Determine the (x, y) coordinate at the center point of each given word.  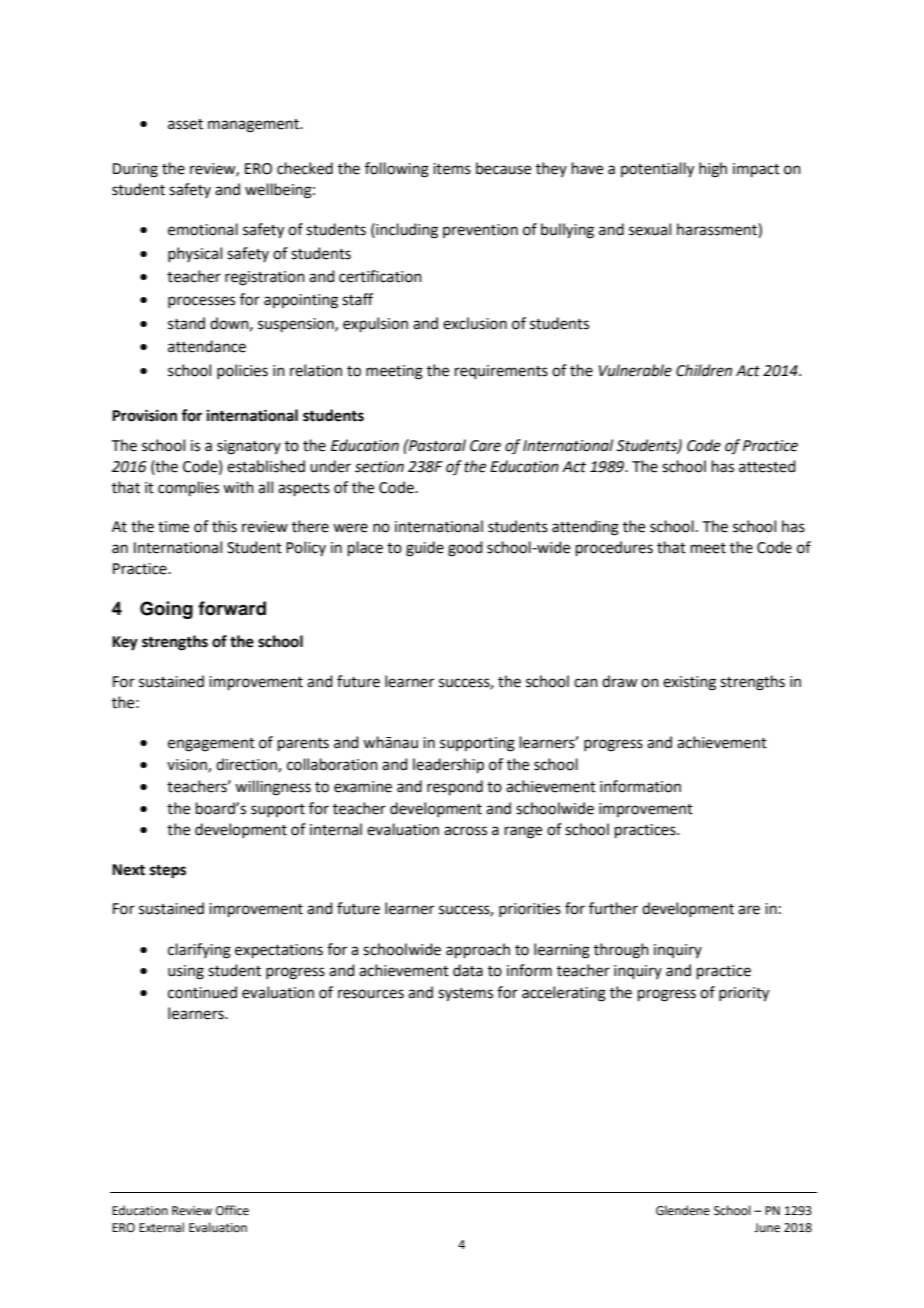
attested (767, 466)
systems (465, 995)
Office (232, 1210)
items (452, 169)
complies (188, 488)
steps (168, 872)
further (613, 908)
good (465, 549)
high (713, 170)
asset (185, 124)
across (465, 831)
